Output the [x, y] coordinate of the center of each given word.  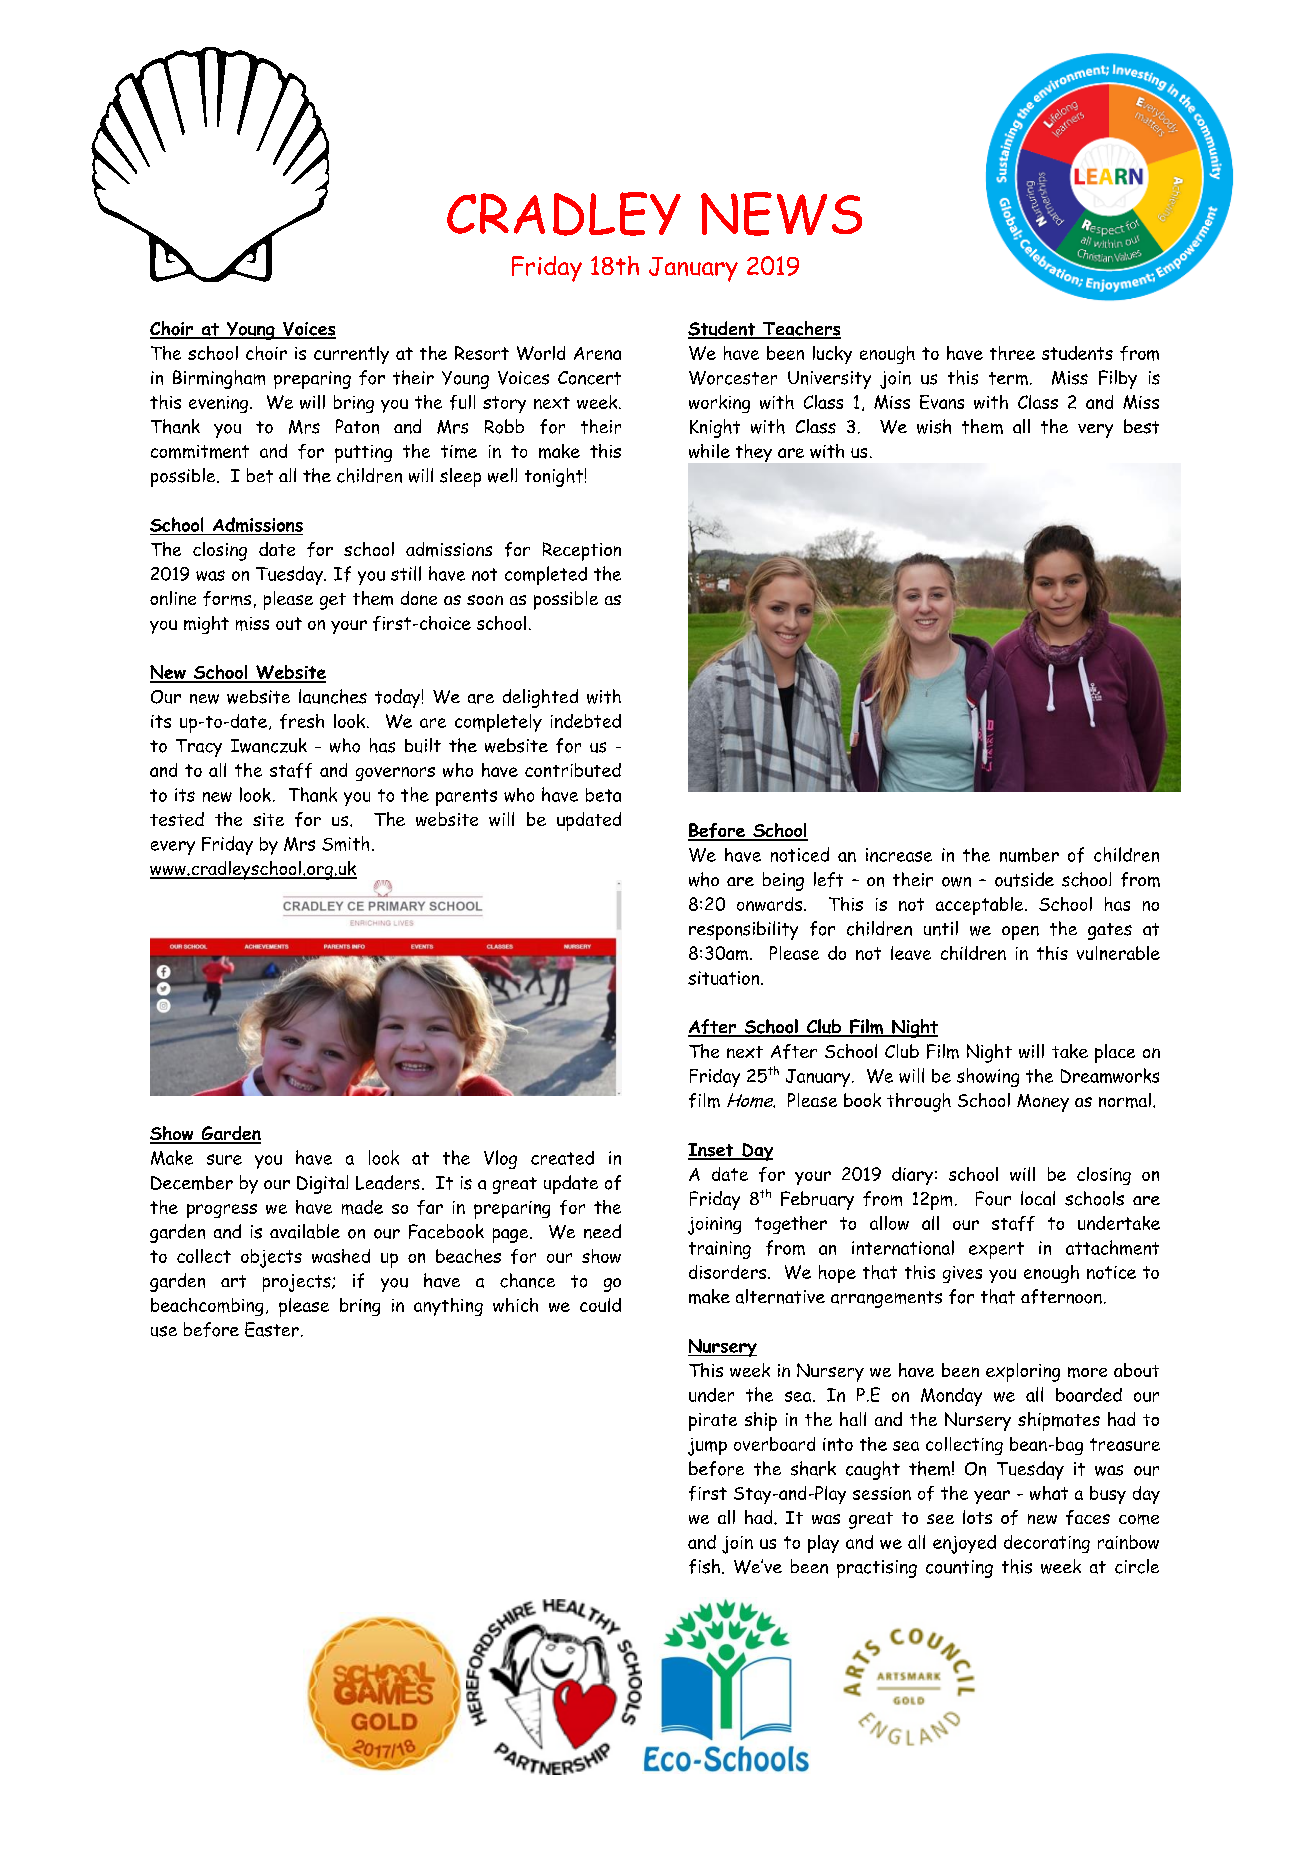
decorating [1047, 1544]
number [1029, 855]
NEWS [781, 214]
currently [351, 355]
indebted [586, 721]
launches [333, 696]
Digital [322, 1184]
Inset [712, 1151]
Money [1043, 1103]
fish [704, 1566]
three [1012, 353]
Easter [272, 1329]
